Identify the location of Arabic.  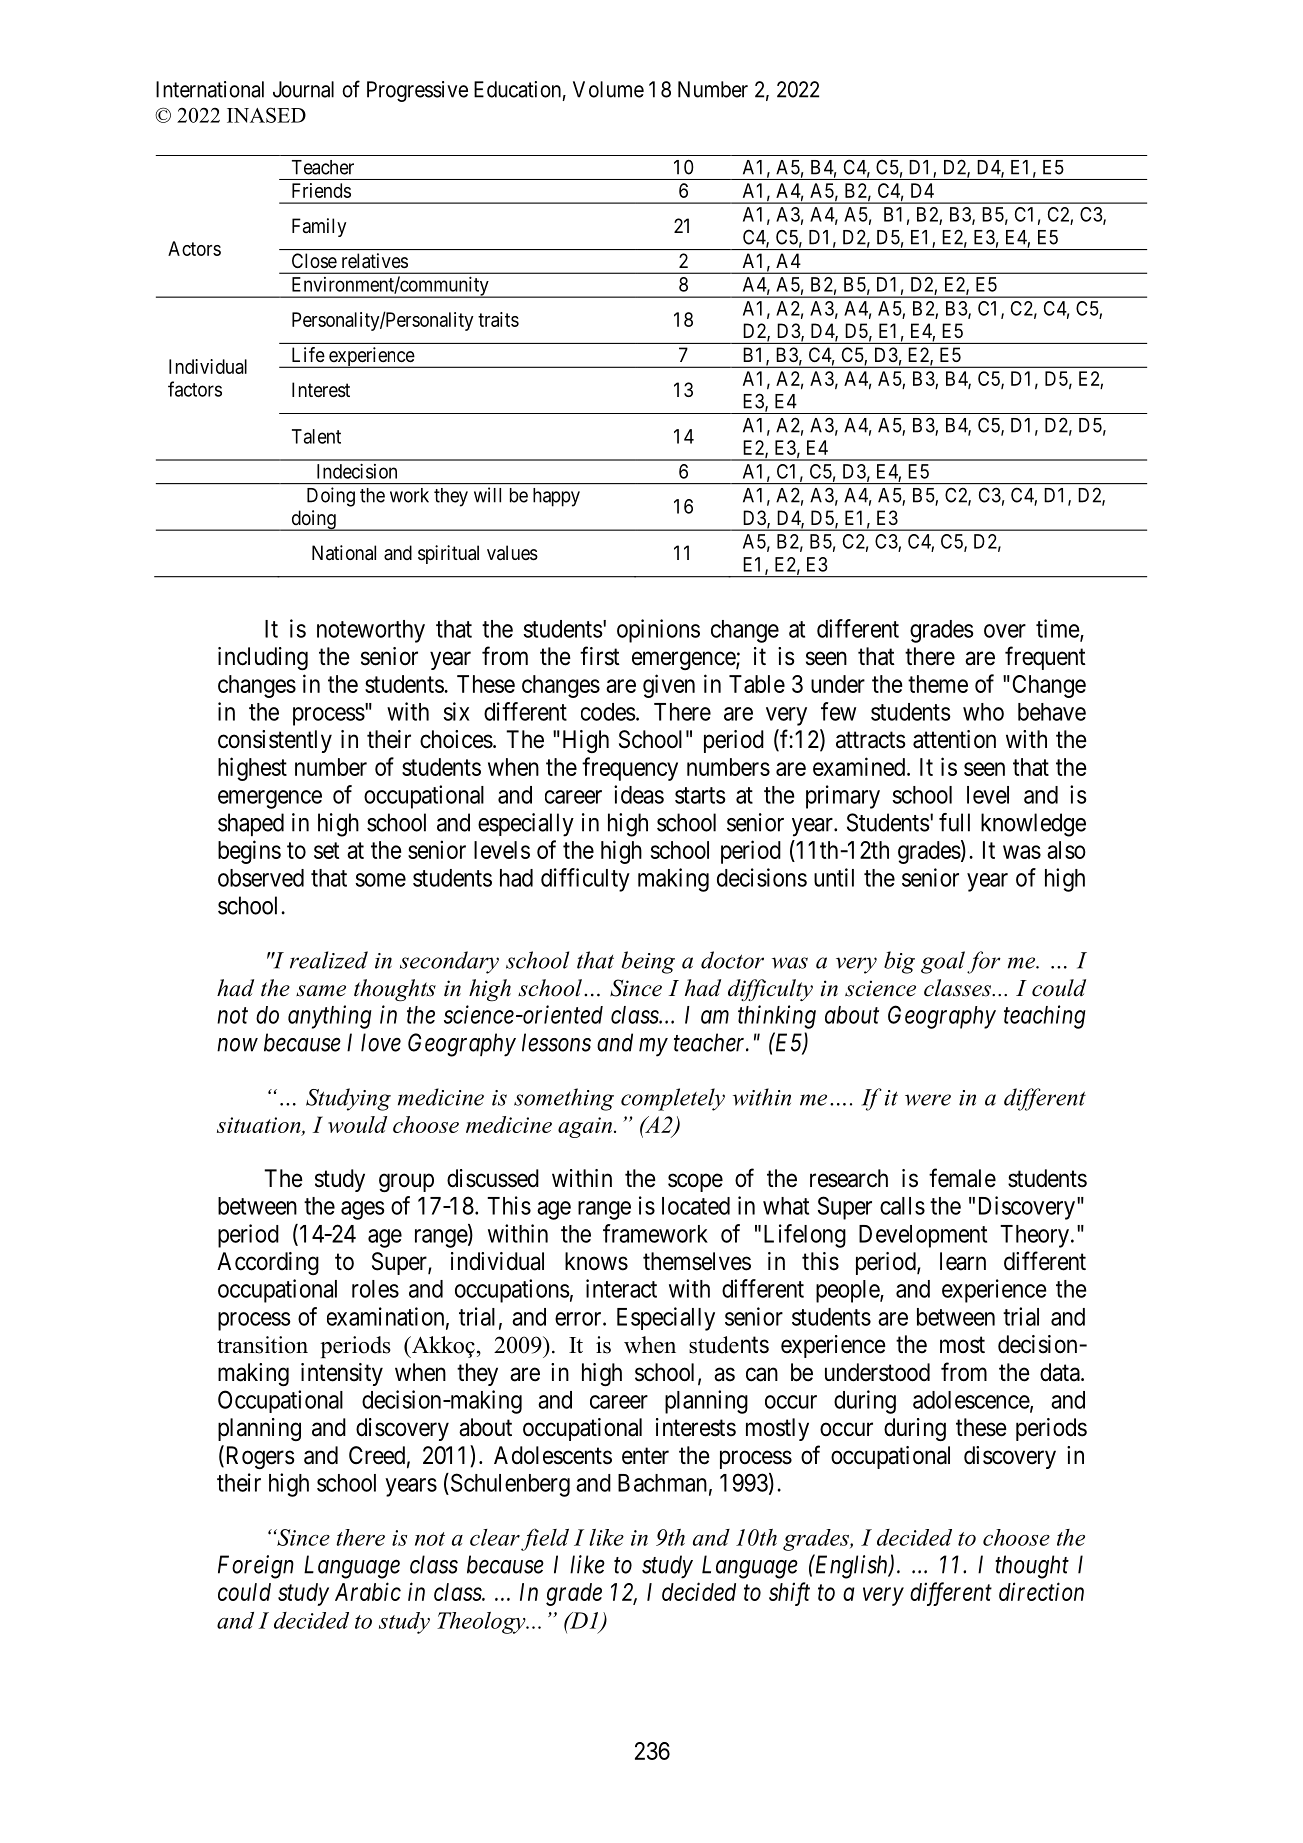
(368, 1591).
